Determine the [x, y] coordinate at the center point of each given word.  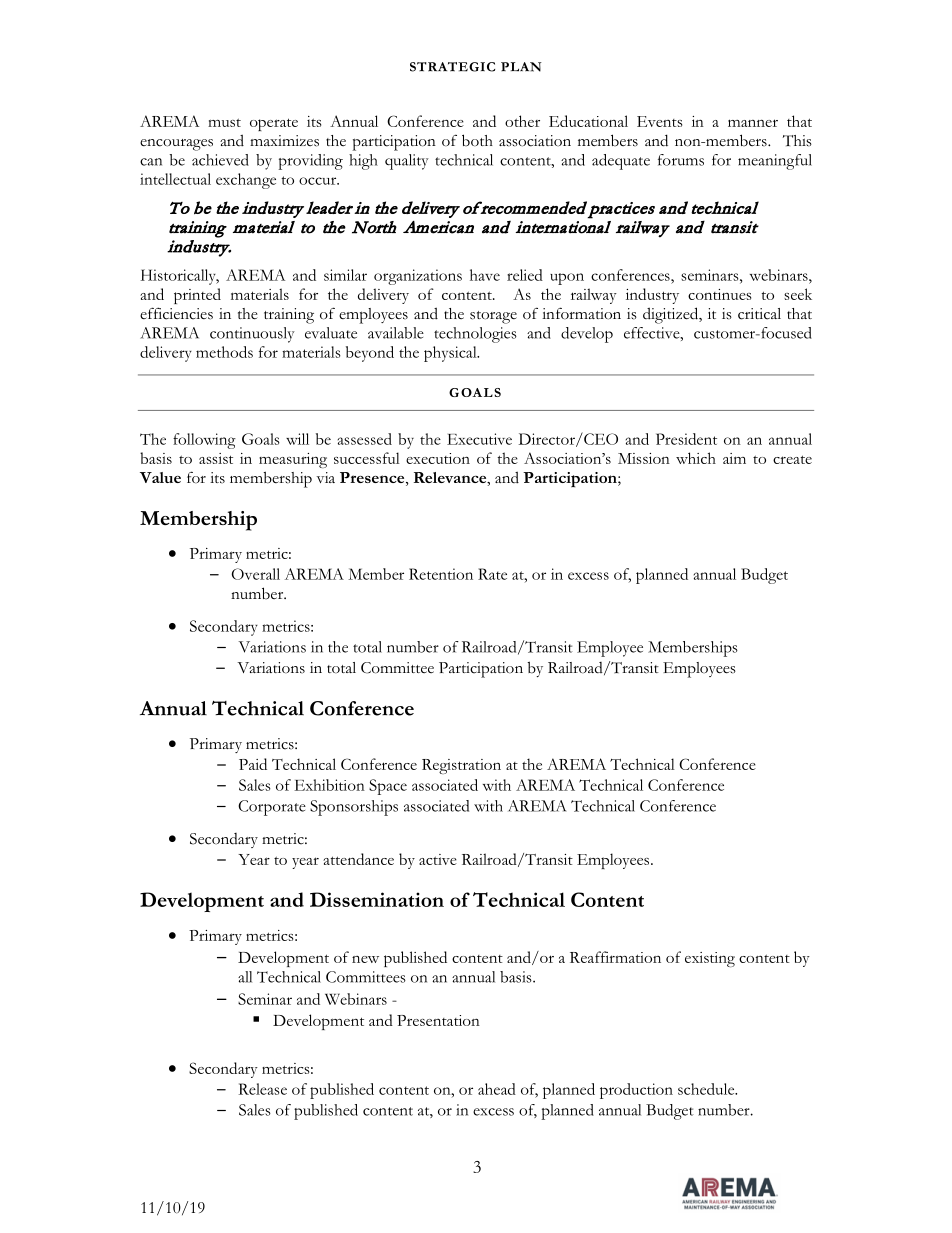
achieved [220, 160]
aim [734, 458]
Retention [441, 574]
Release [263, 1089]
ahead [497, 1089]
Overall [256, 574]
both [477, 140]
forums [681, 160]
